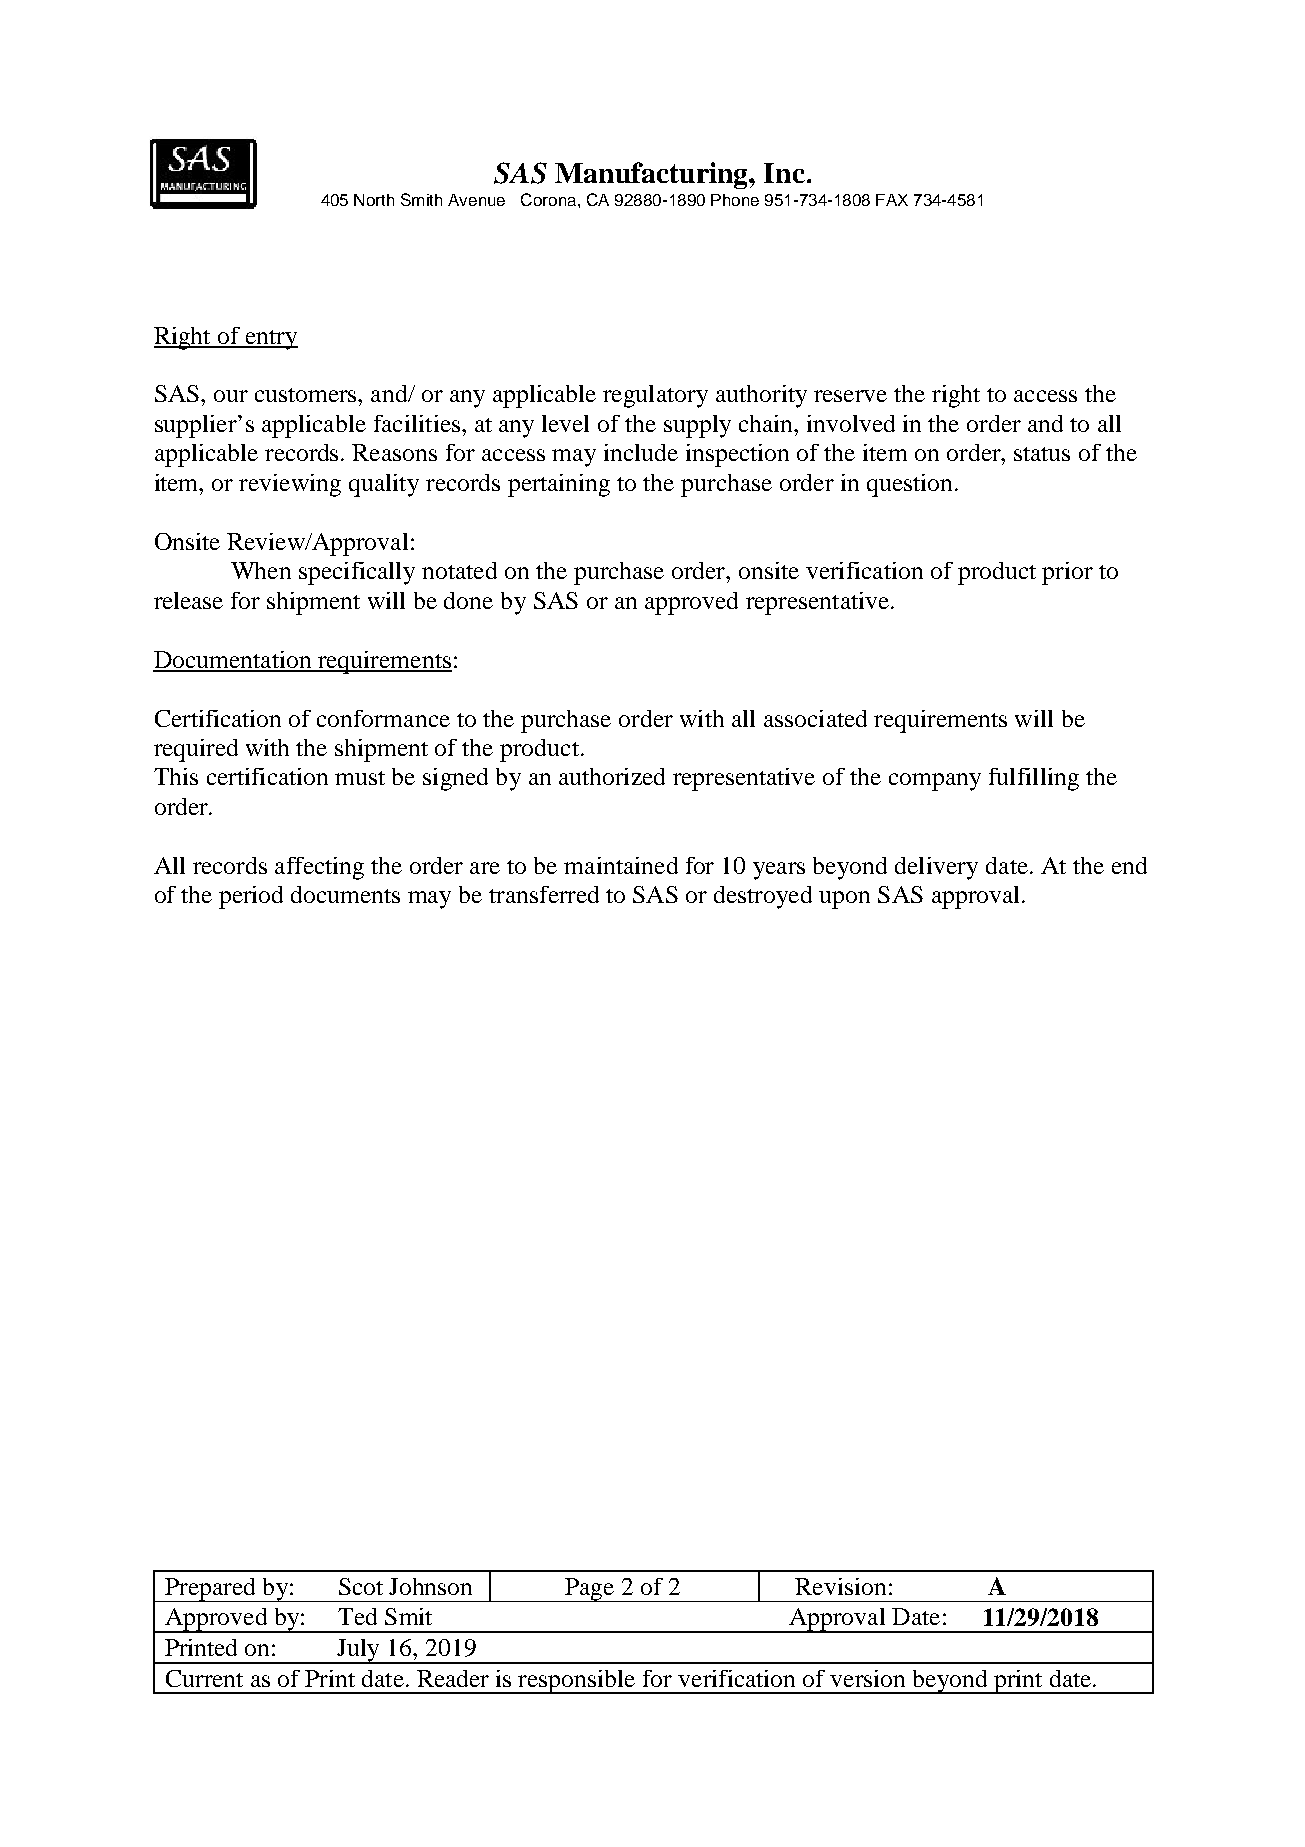  Describe the element at coordinates (251, 897) in the screenshot. I see `period` at that location.
